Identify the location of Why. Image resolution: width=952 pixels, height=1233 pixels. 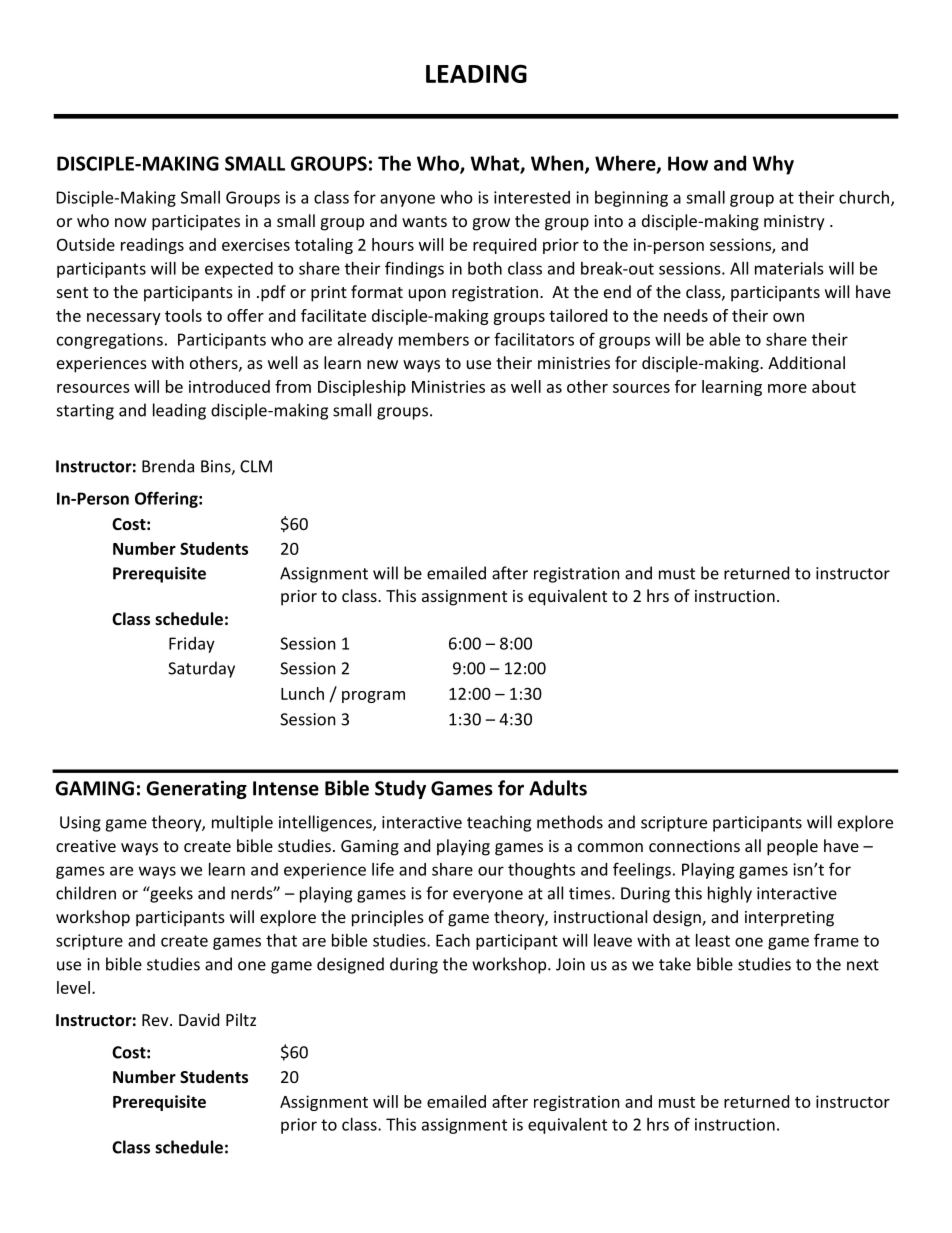
(773, 165).
